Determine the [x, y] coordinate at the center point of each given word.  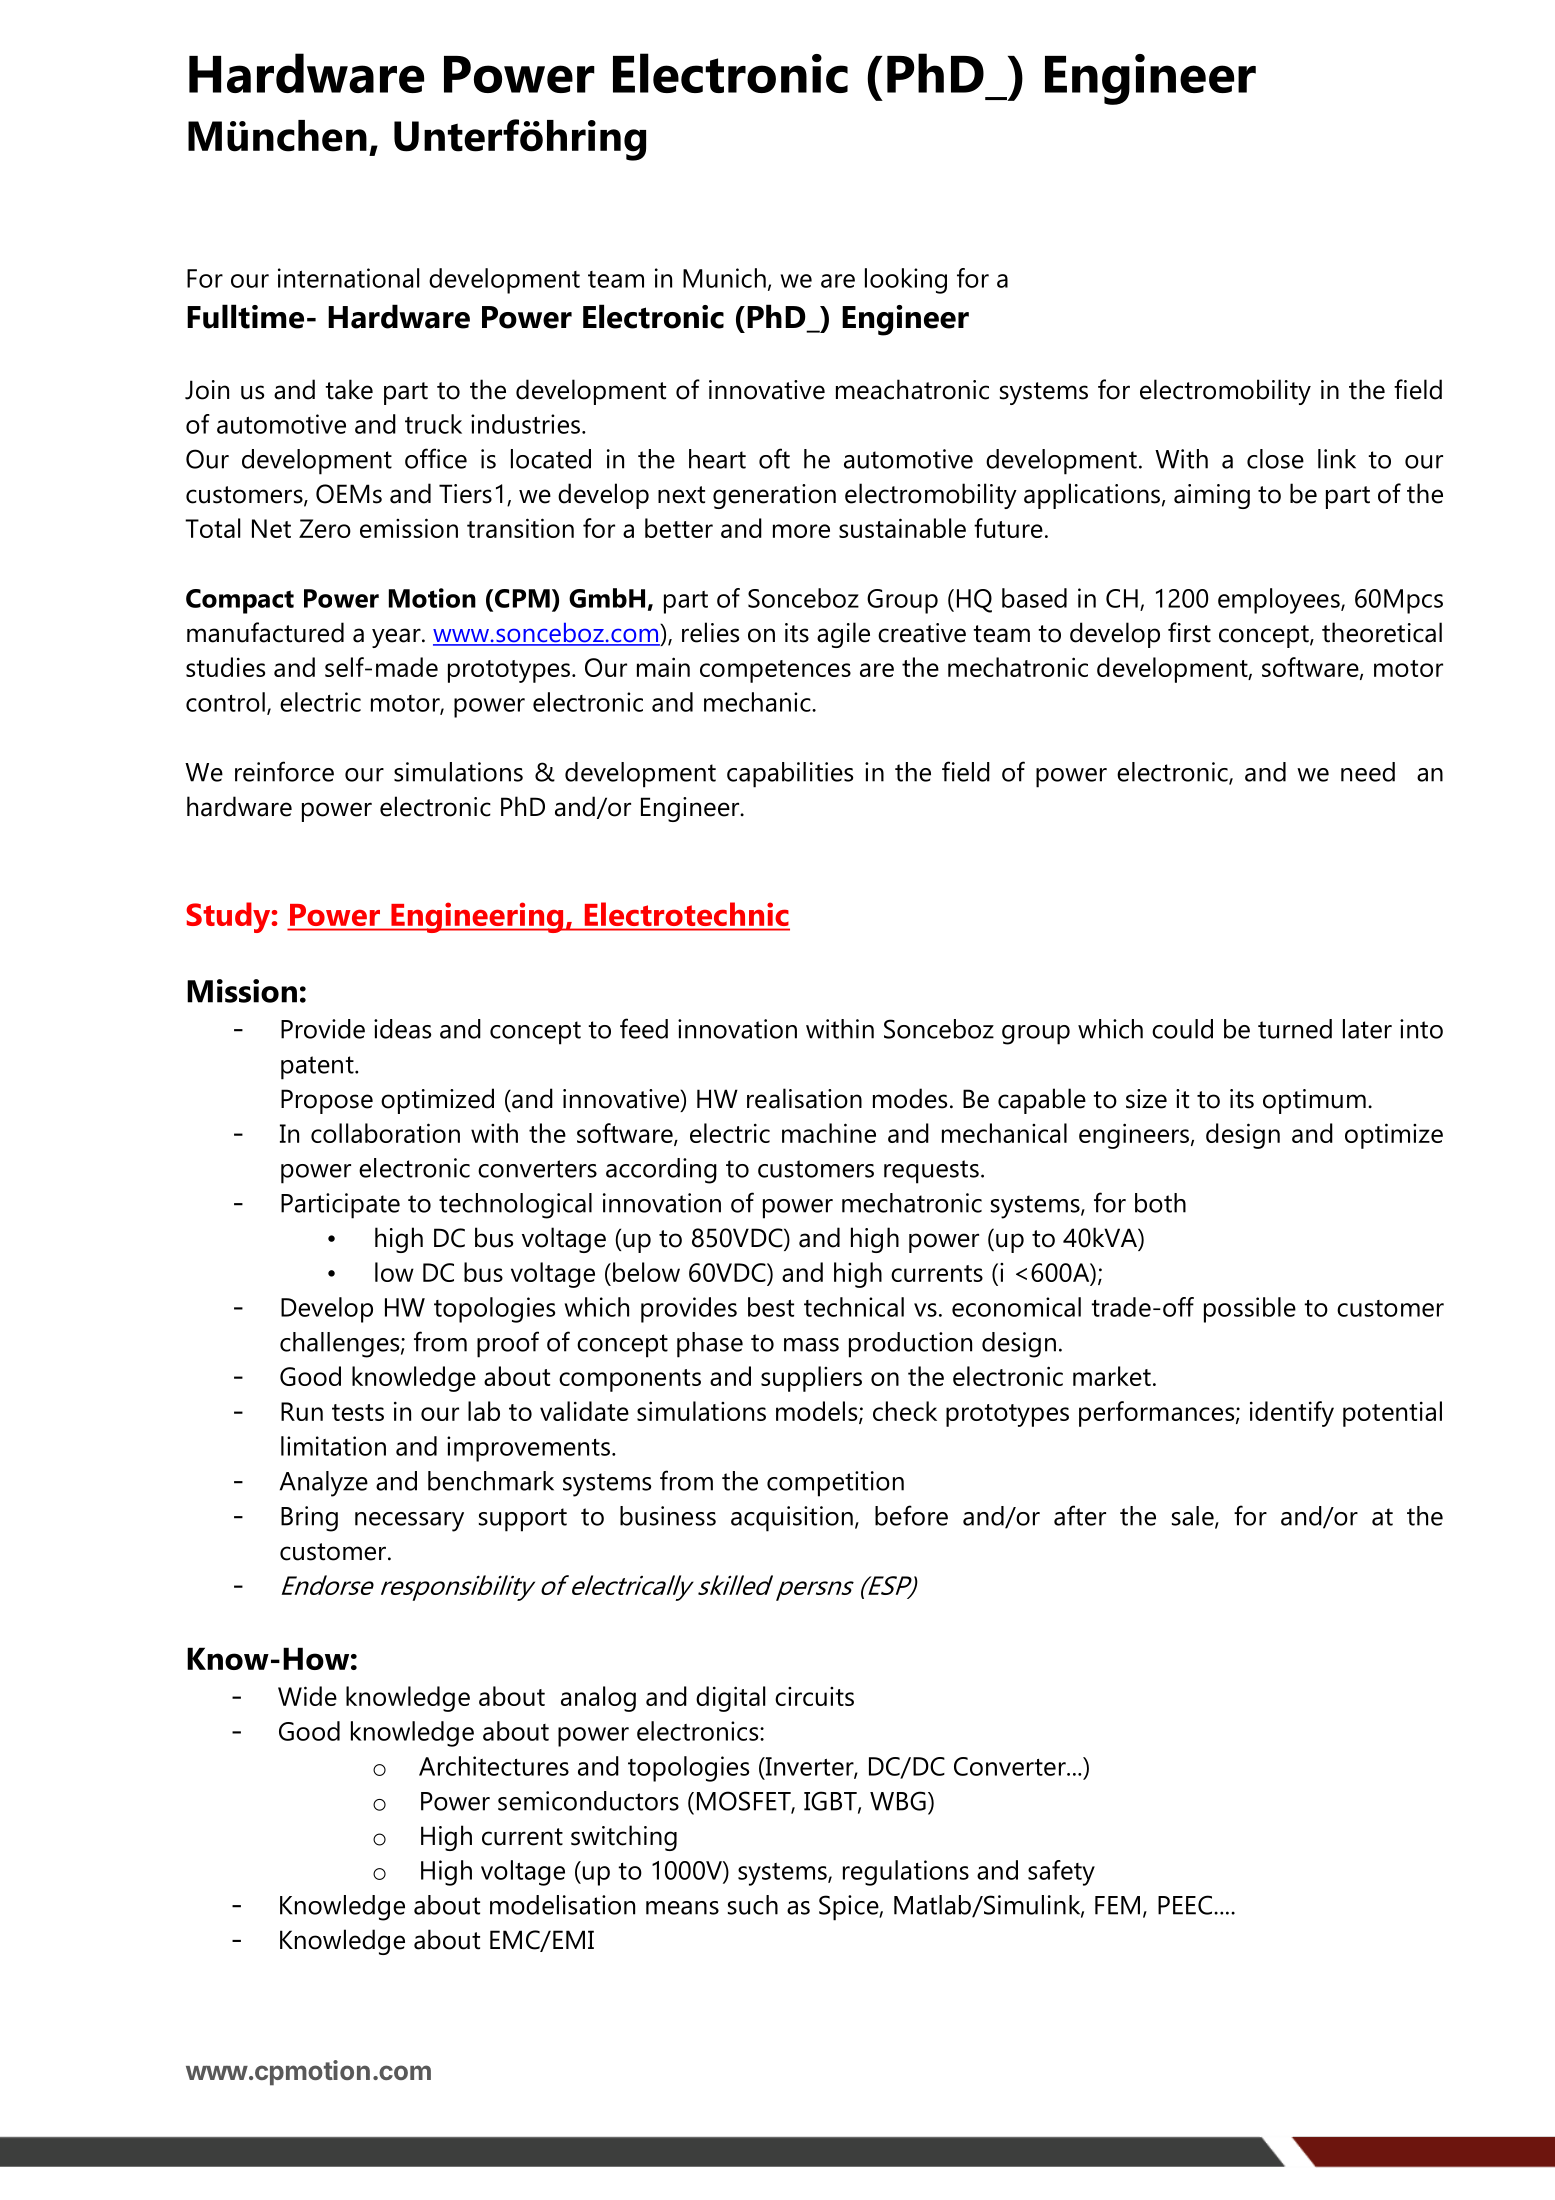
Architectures [494, 1766]
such [753, 1905]
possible [1250, 1310]
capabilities [790, 775]
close [1275, 459]
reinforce [284, 771]
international [348, 278]
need [1368, 772]
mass [811, 1345]
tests [358, 1412]
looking [906, 281]
